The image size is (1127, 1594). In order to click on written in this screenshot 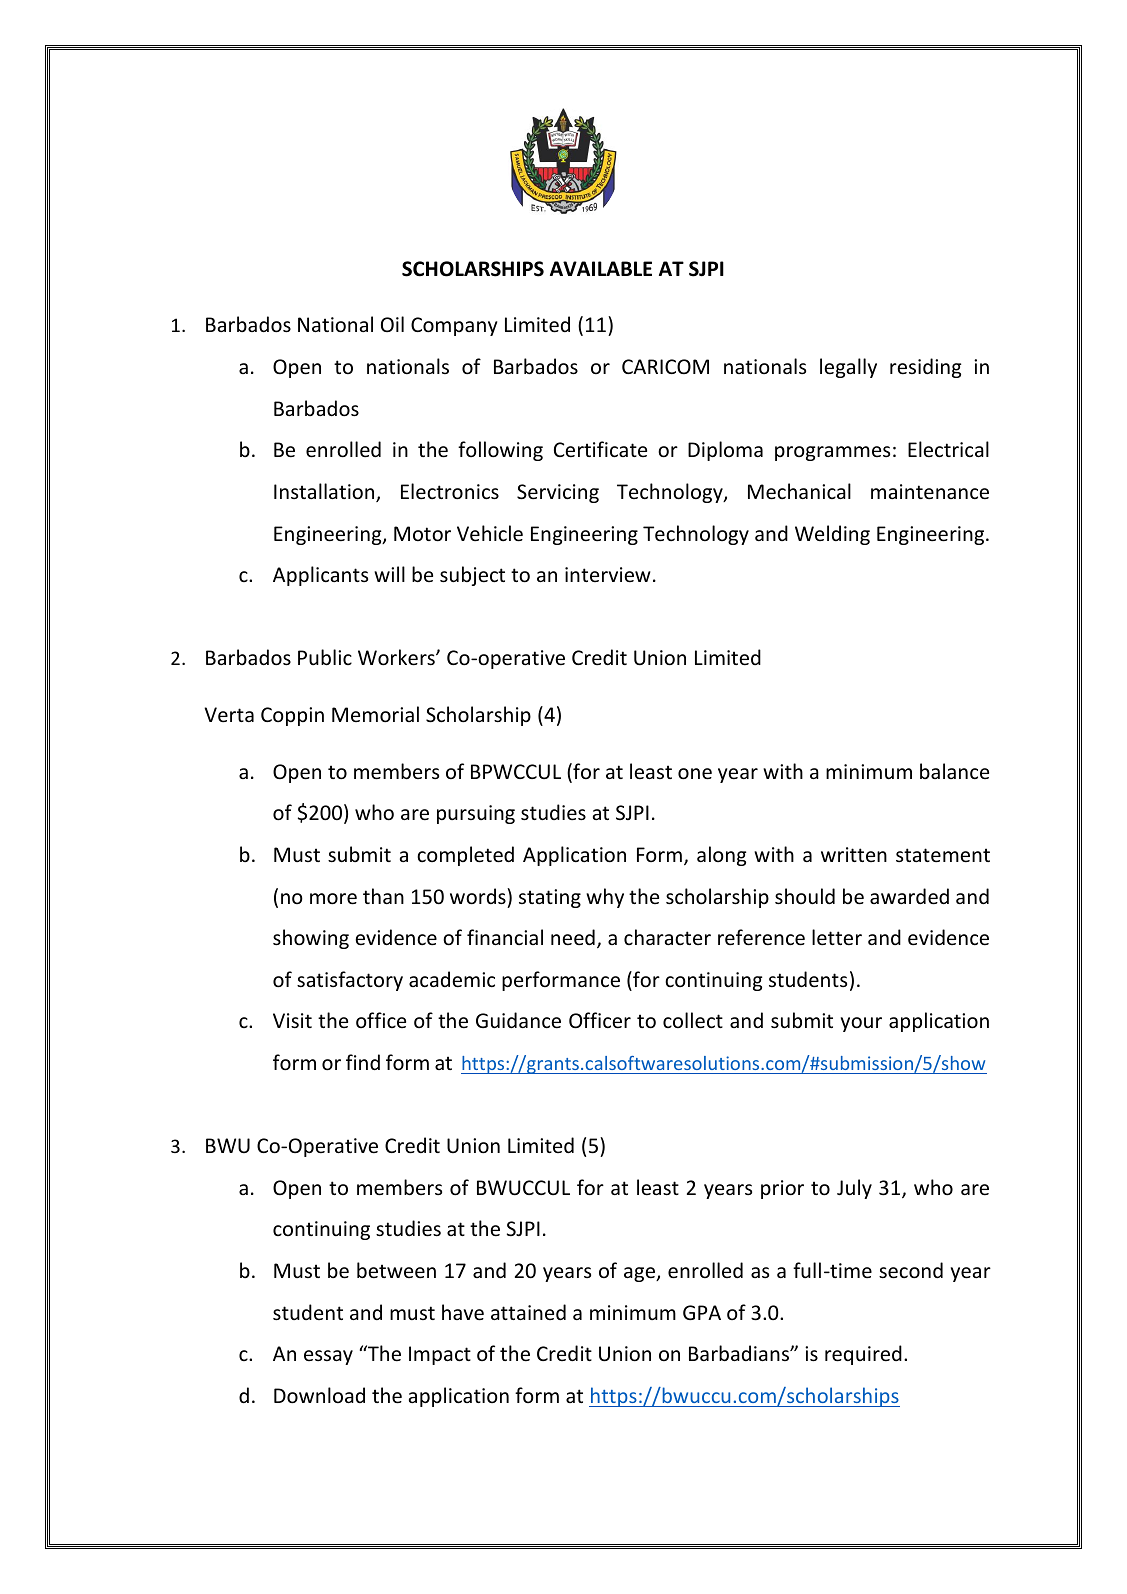, I will do `click(854, 854)`.
